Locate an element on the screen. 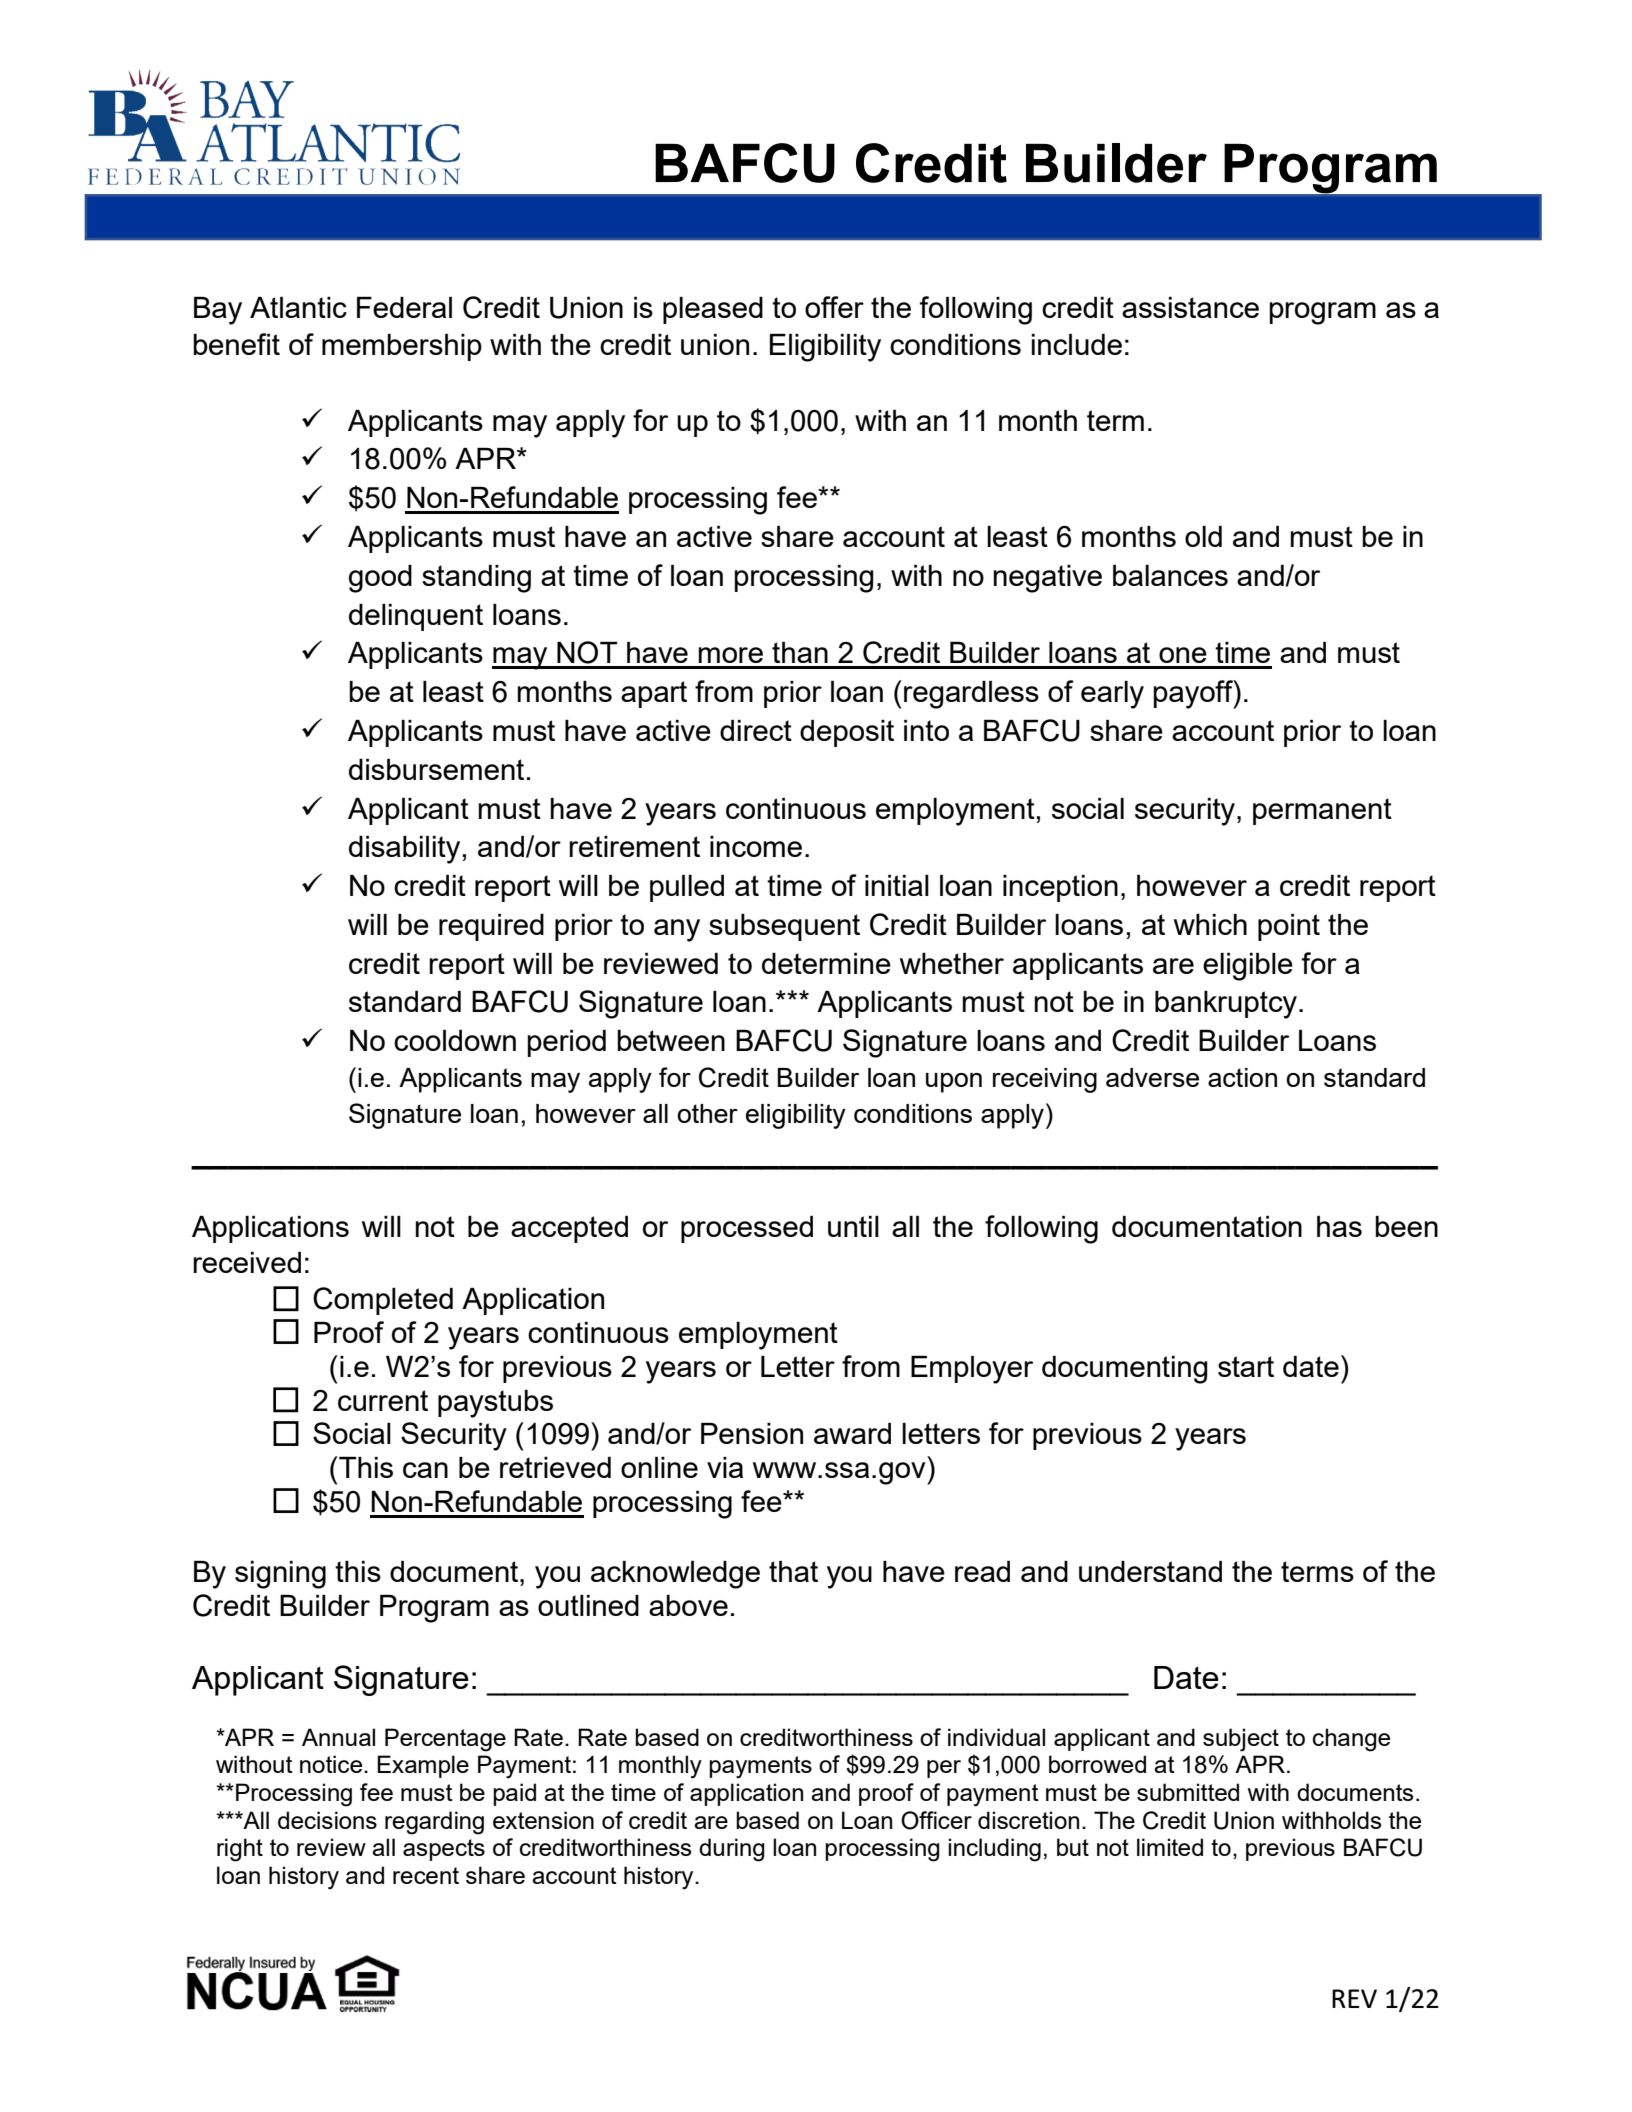 Image resolution: width=1632 pixels, height=2112 pixels. decisions is located at coordinates (327, 1820).
